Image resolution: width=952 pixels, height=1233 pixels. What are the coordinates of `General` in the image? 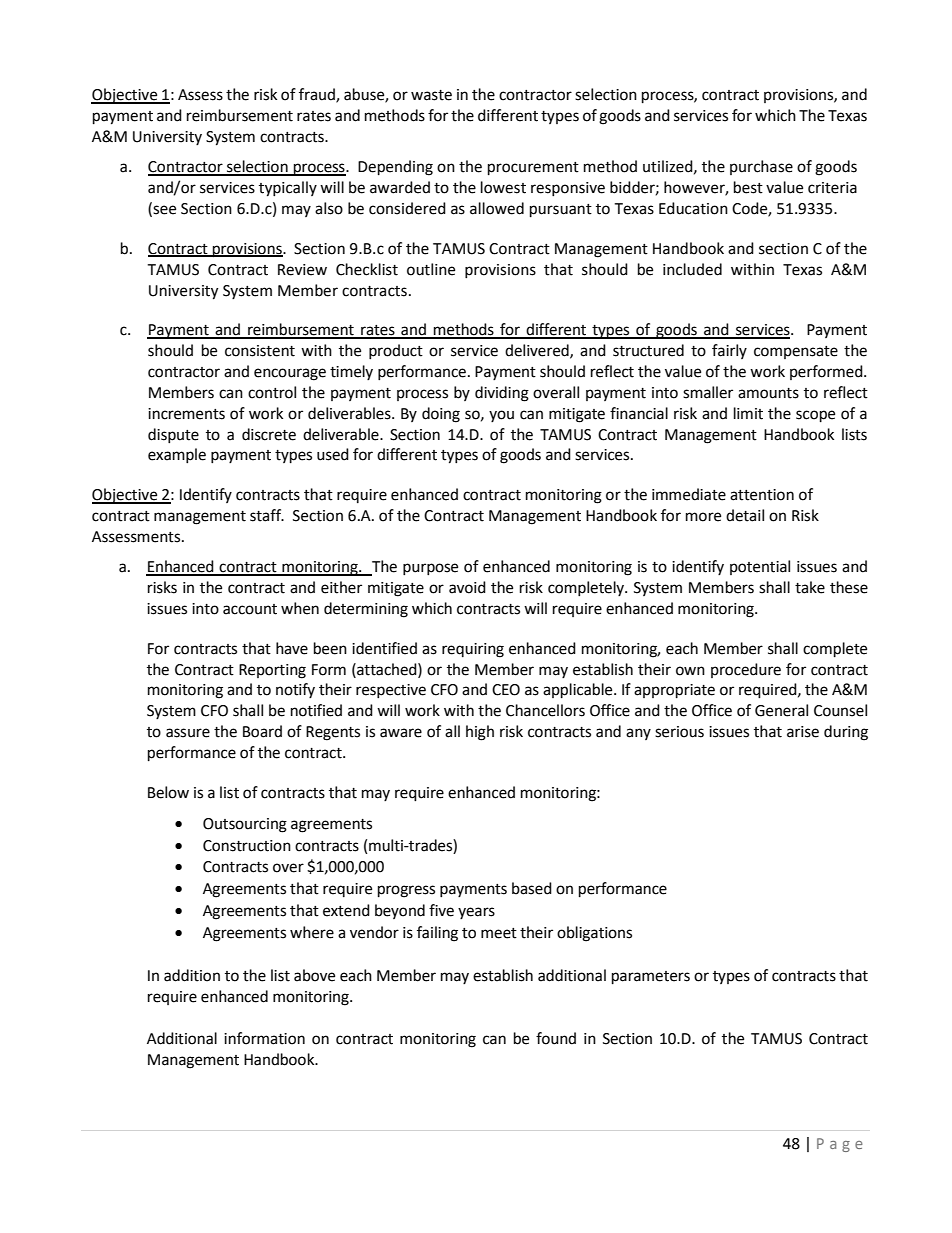 It's located at (781, 710).
